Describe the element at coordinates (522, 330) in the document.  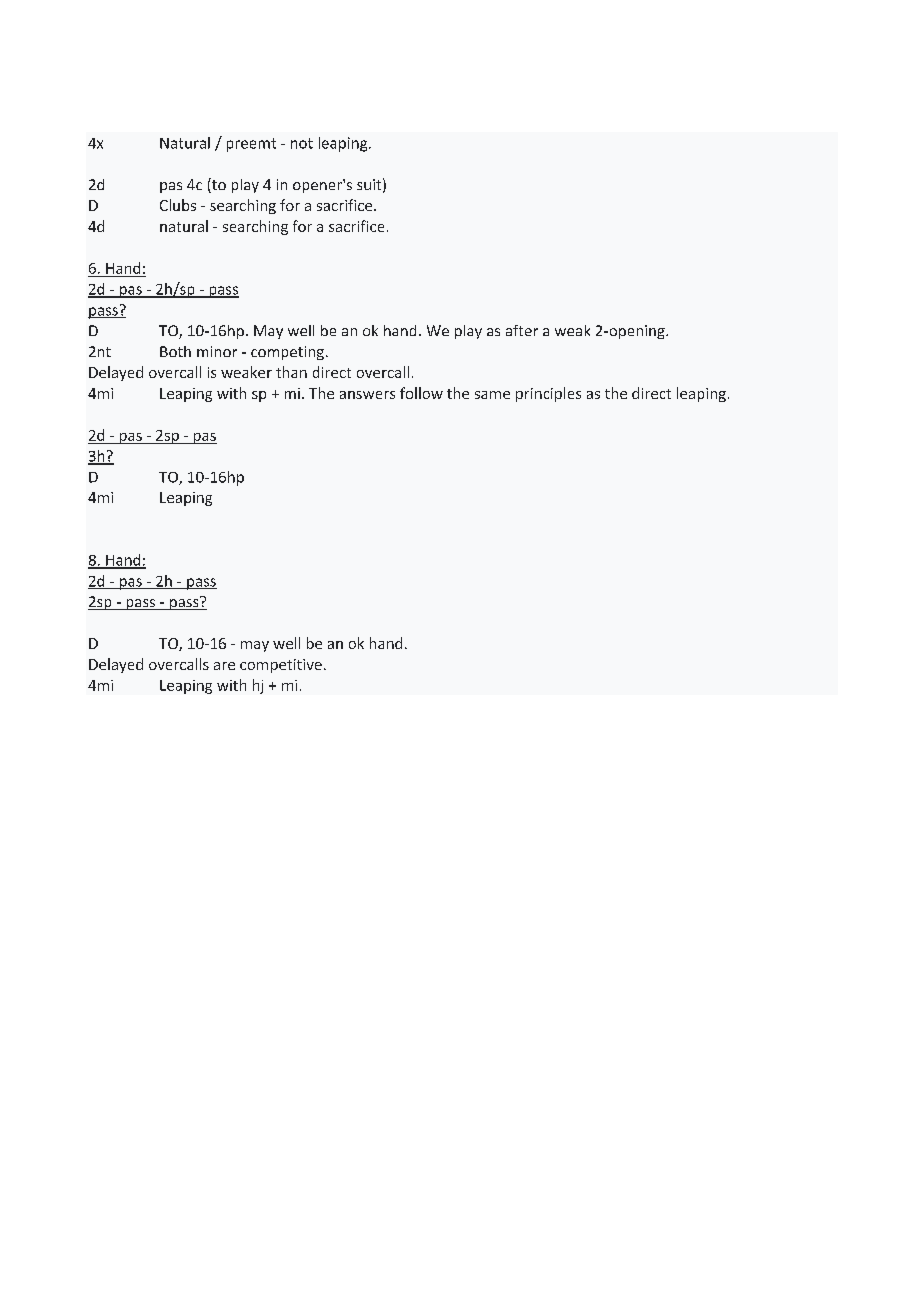
I see `after` at that location.
